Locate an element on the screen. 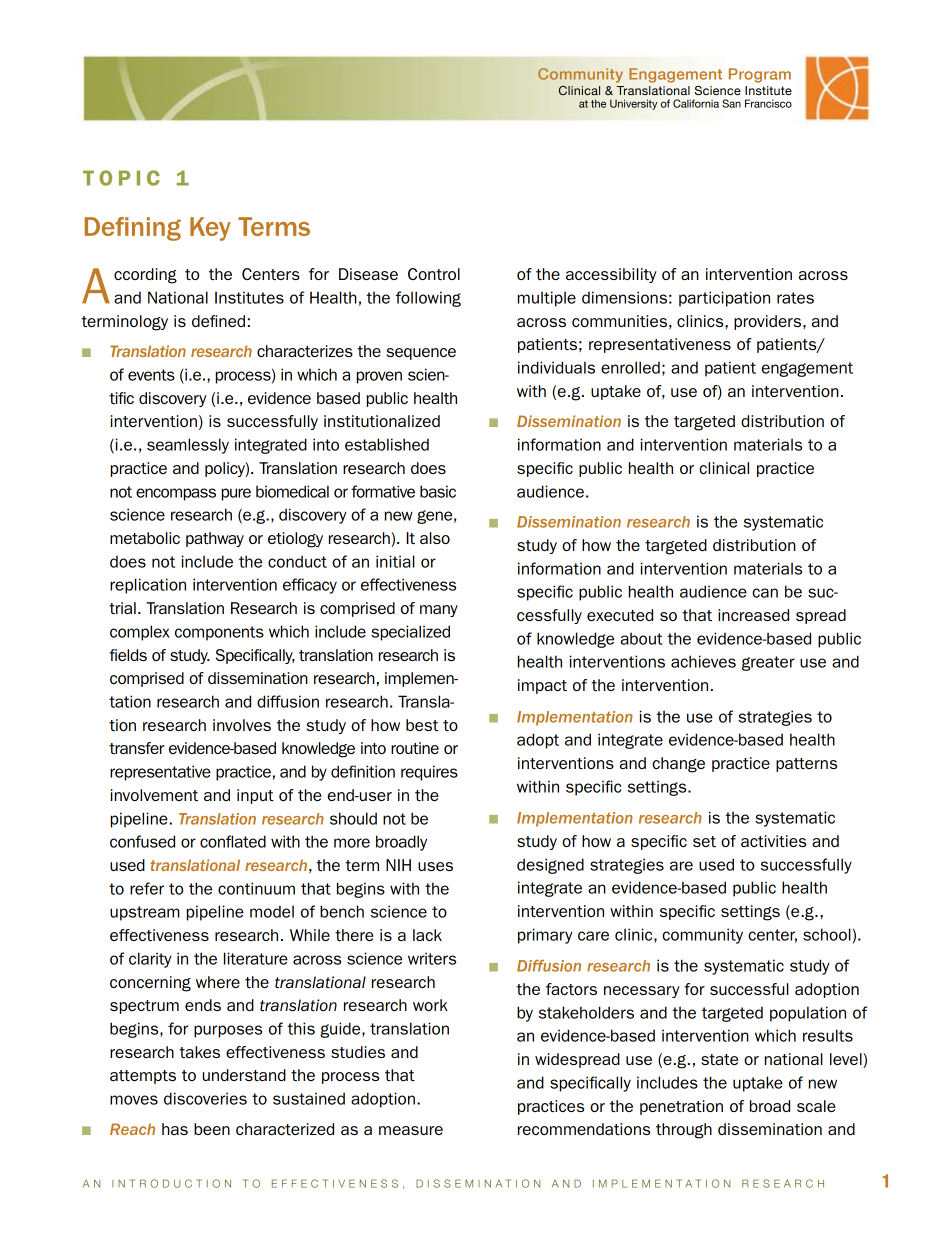 The image size is (952, 1233). University is located at coordinates (633, 104).
